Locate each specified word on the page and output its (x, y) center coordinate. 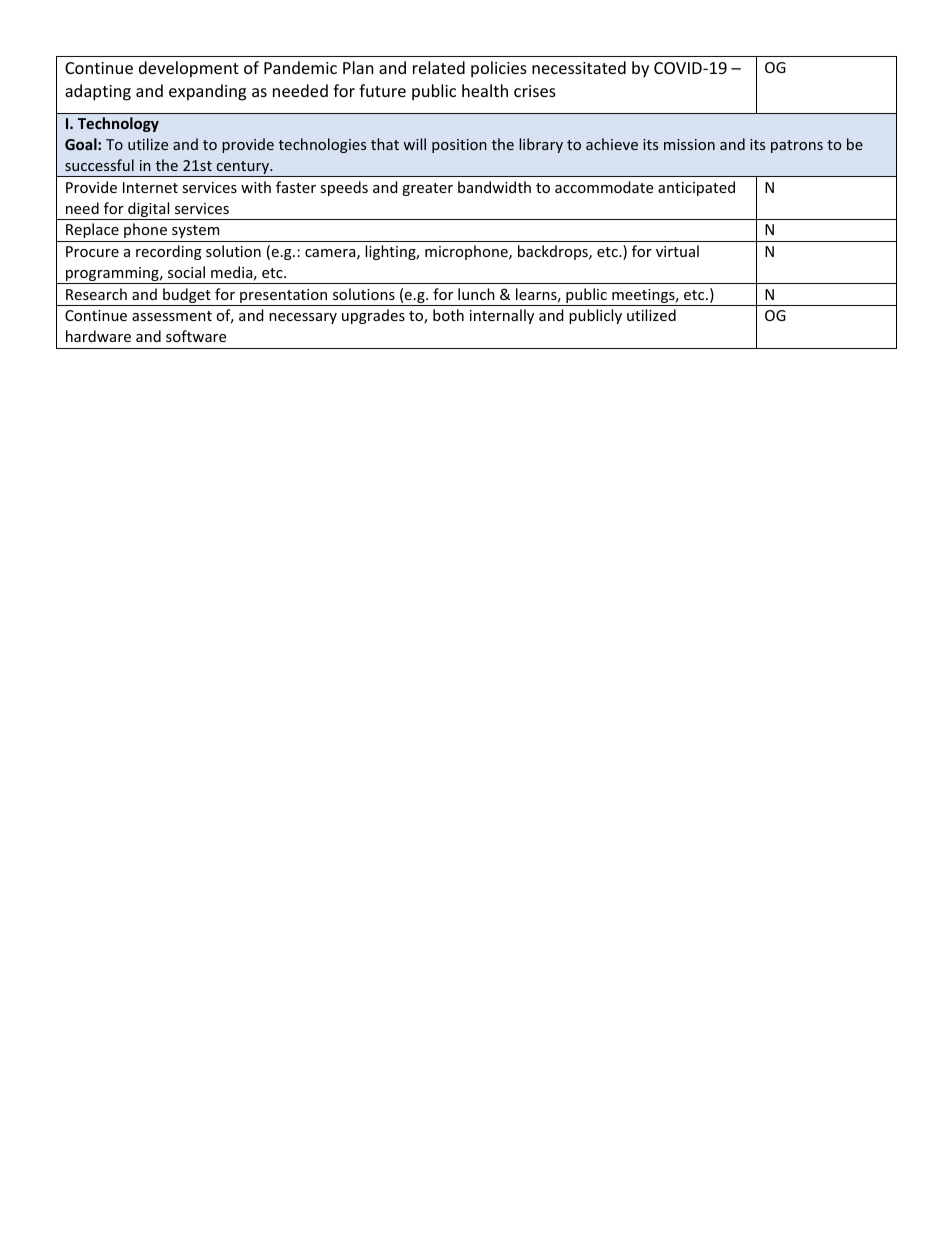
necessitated (579, 67)
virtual (677, 251)
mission (689, 144)
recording (169, 252)
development (189, 69)
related (439, 67)
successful (99, 165)
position (459, 146)
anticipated (696, 188)
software (196, 336)
